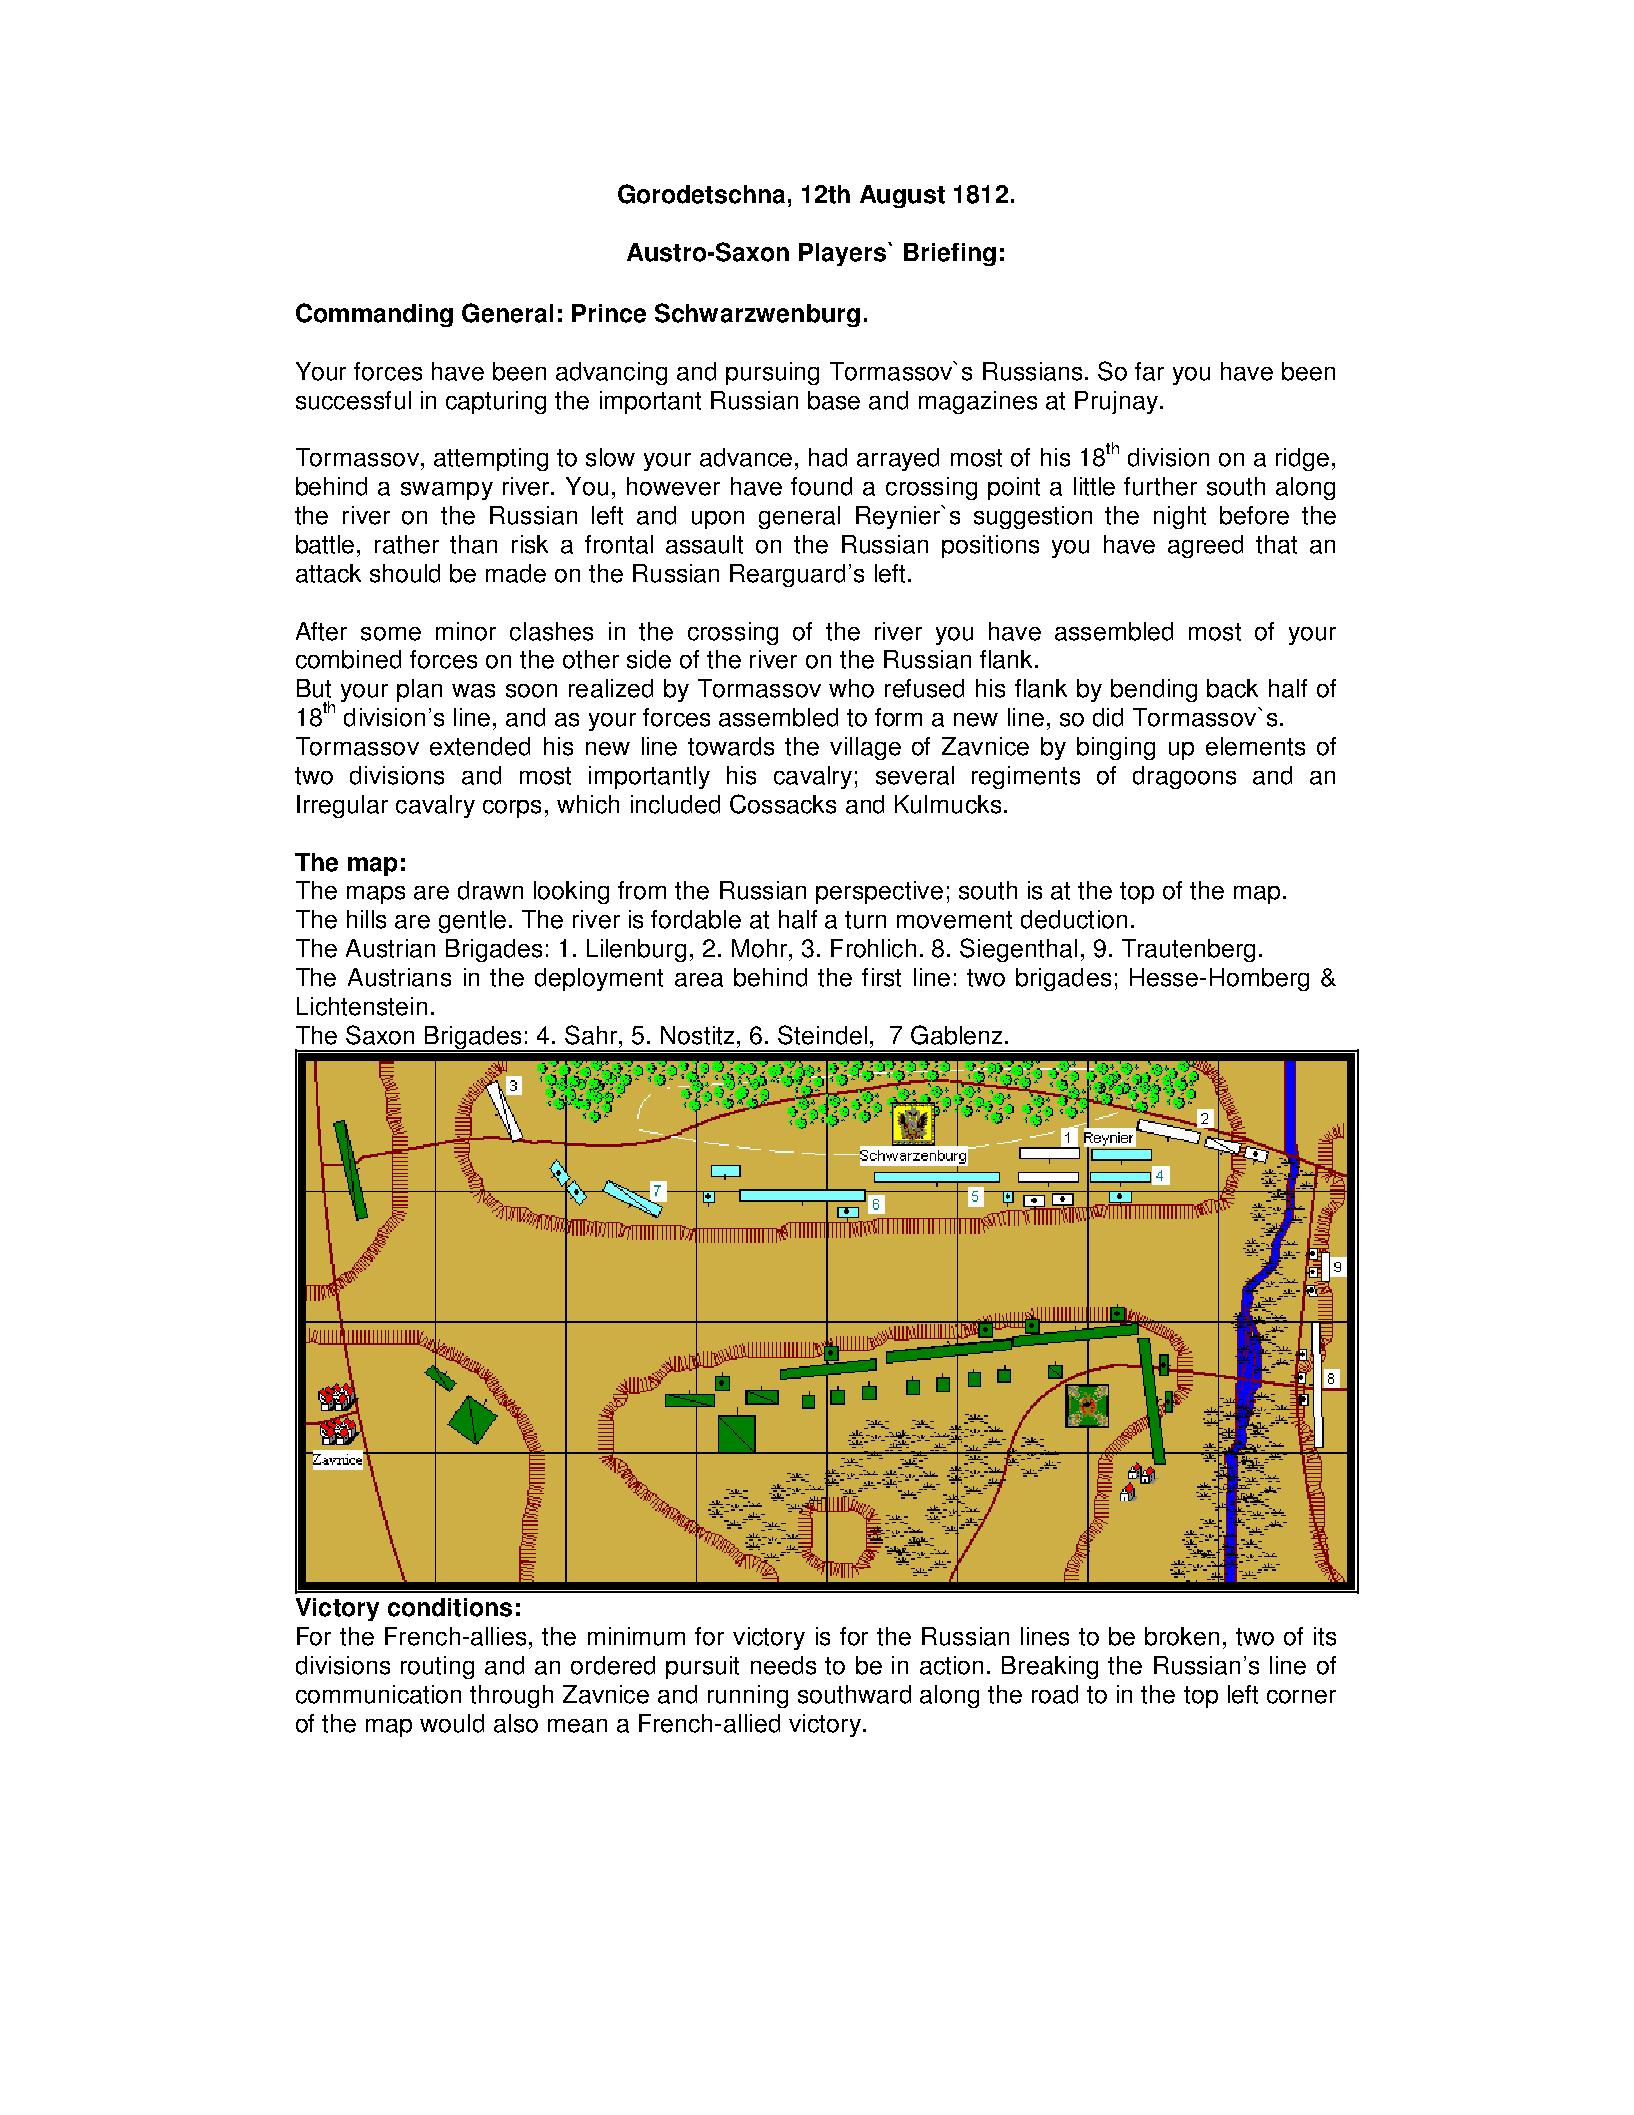  Describe the element at coordinates (1149, 371) in the screenshot. I see `far` at that location.
